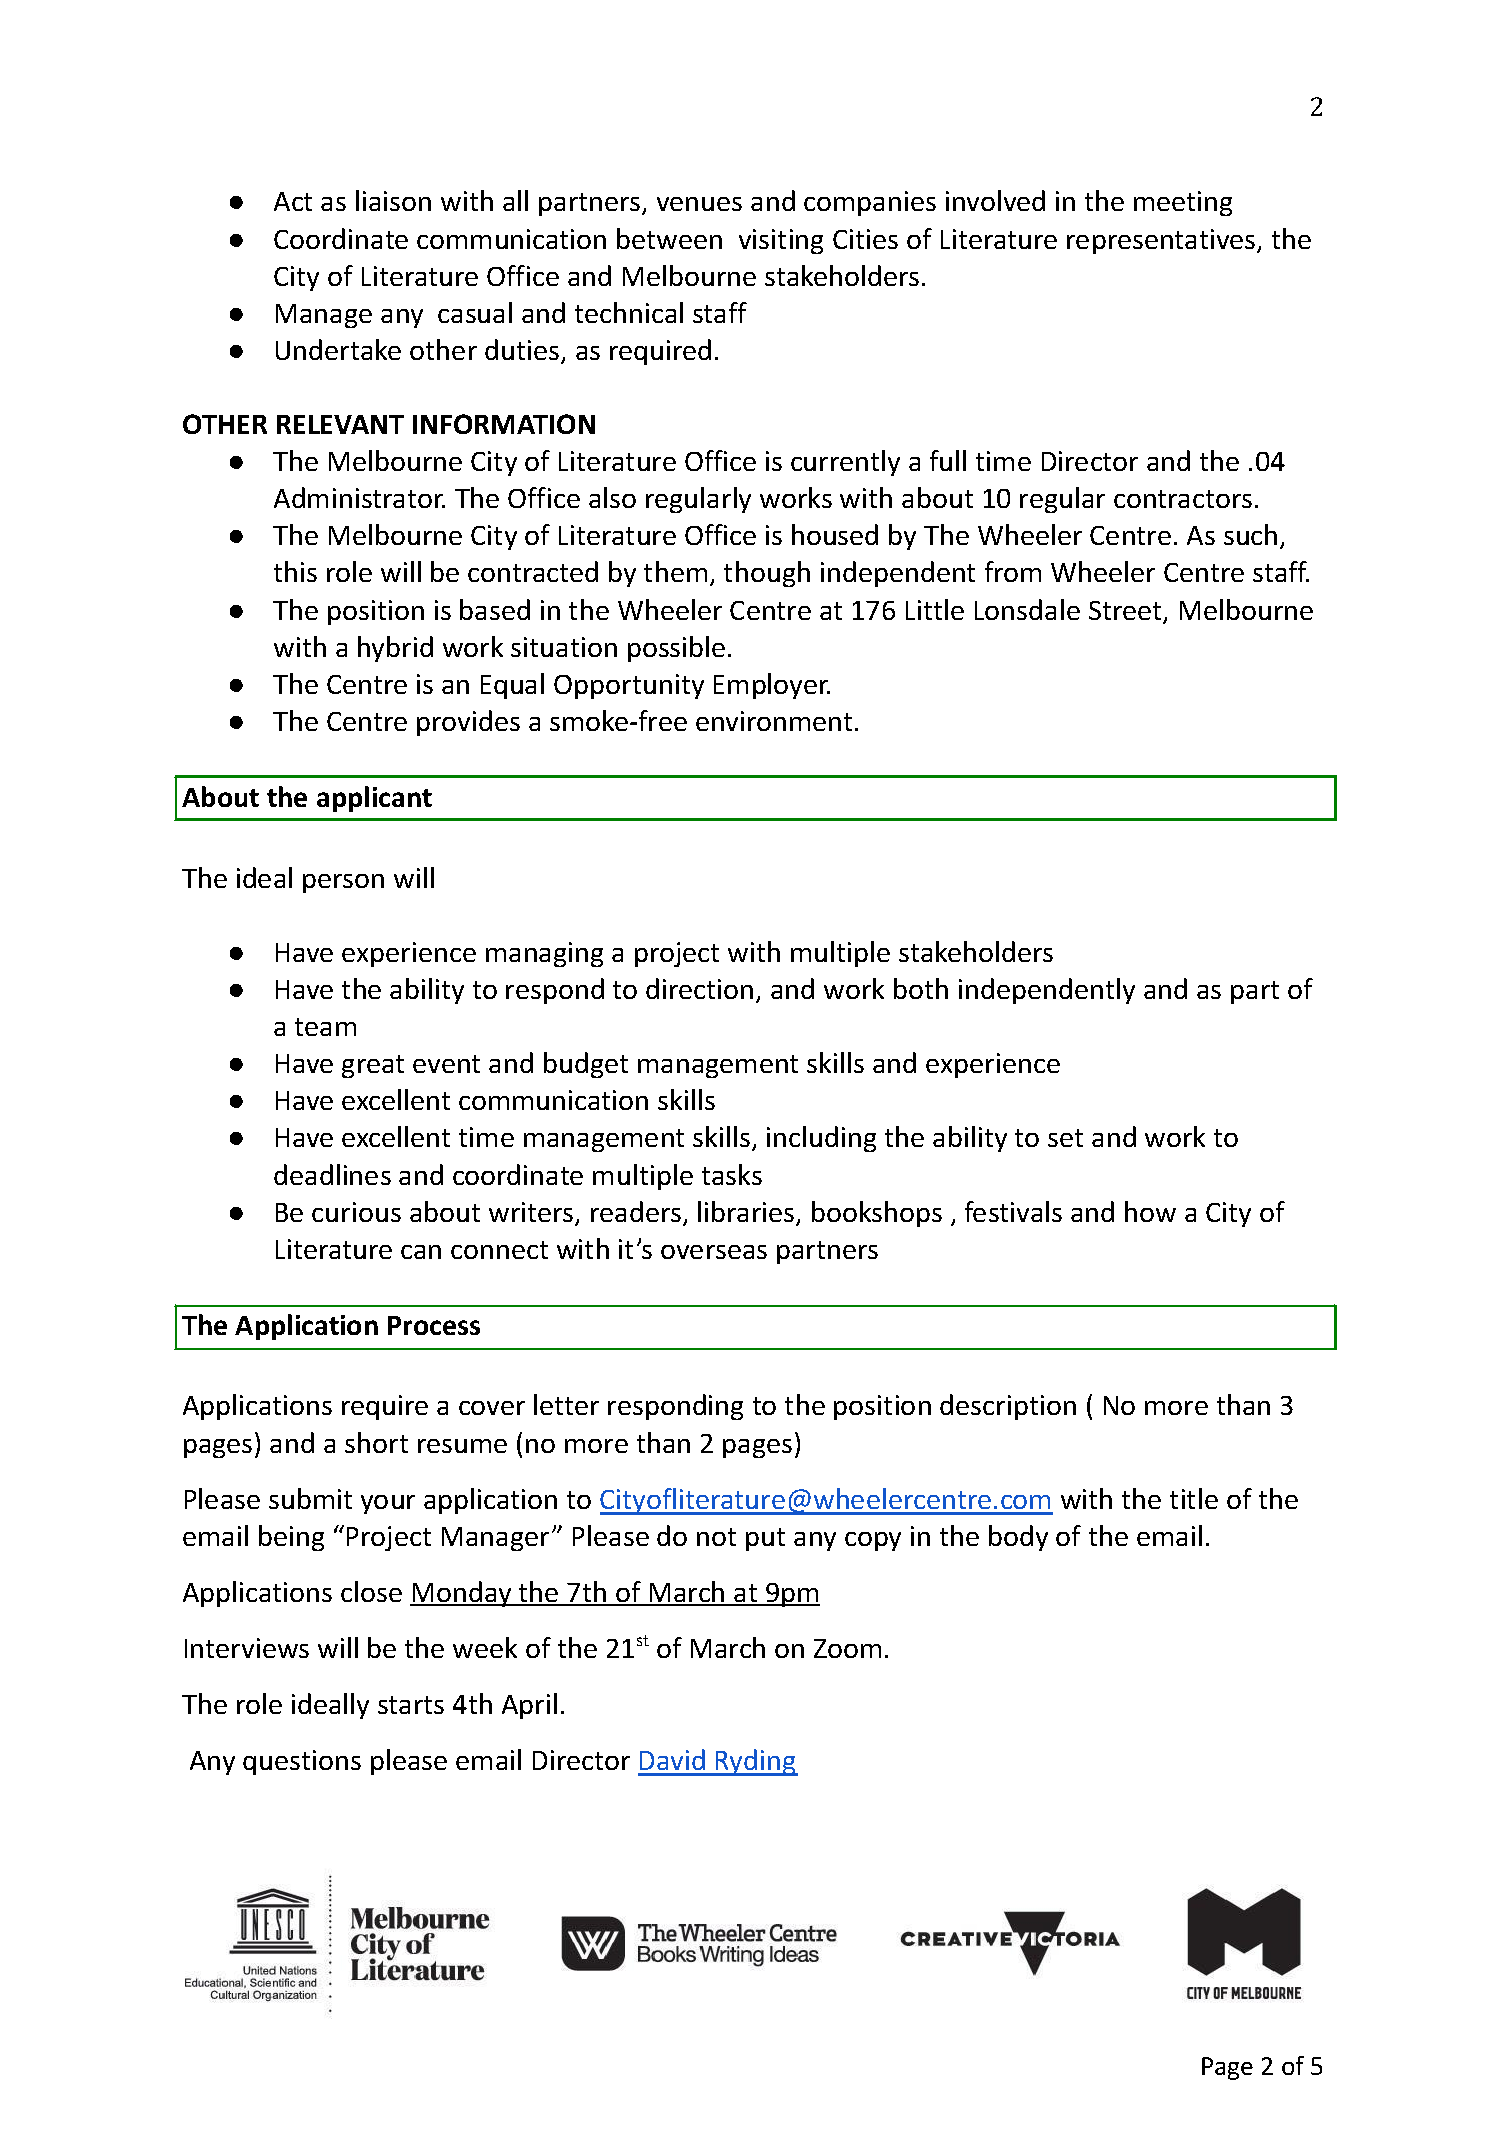 Image resolution: width=1509 pixels, height=2133 pixels. I want to click on representatives, so click(1162, 241).
